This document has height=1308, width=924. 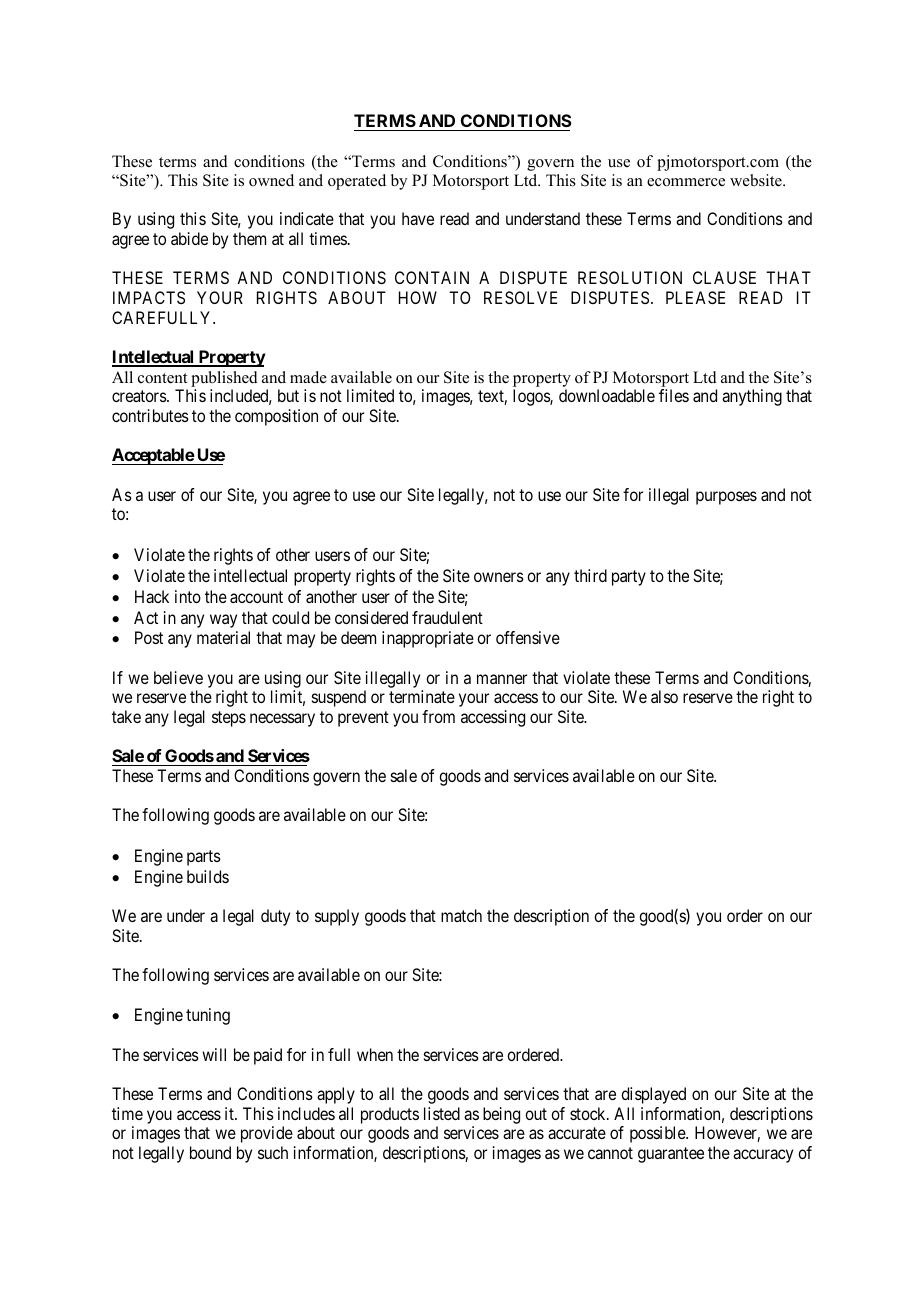 I want to click on listed, so click(x=442, y=1113).
